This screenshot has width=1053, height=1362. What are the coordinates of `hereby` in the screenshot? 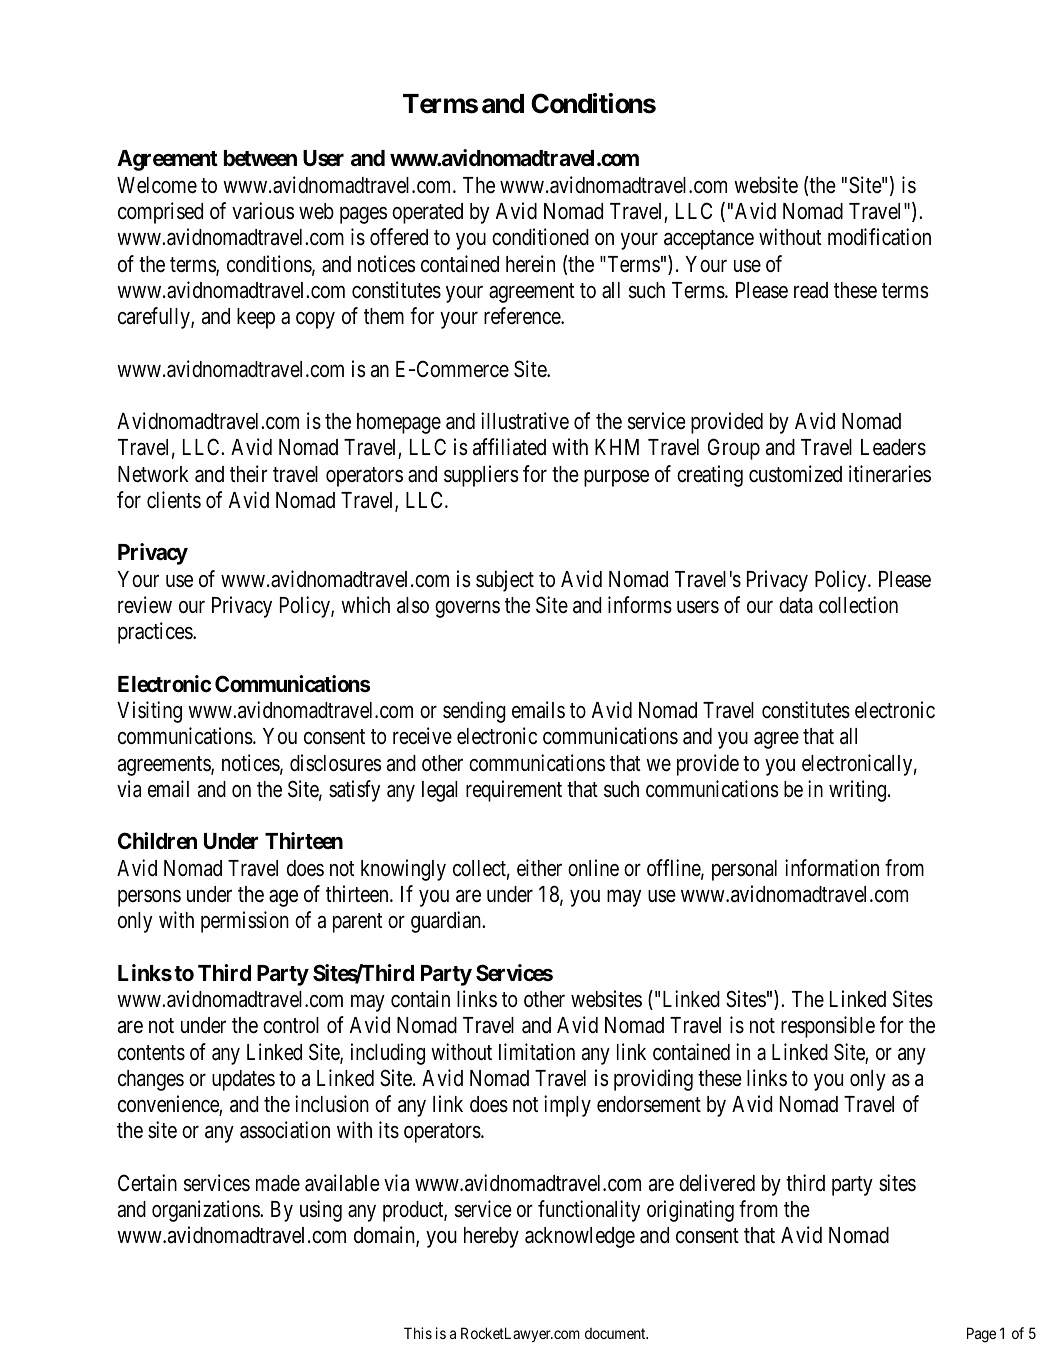 It's located at (491, 1237).
